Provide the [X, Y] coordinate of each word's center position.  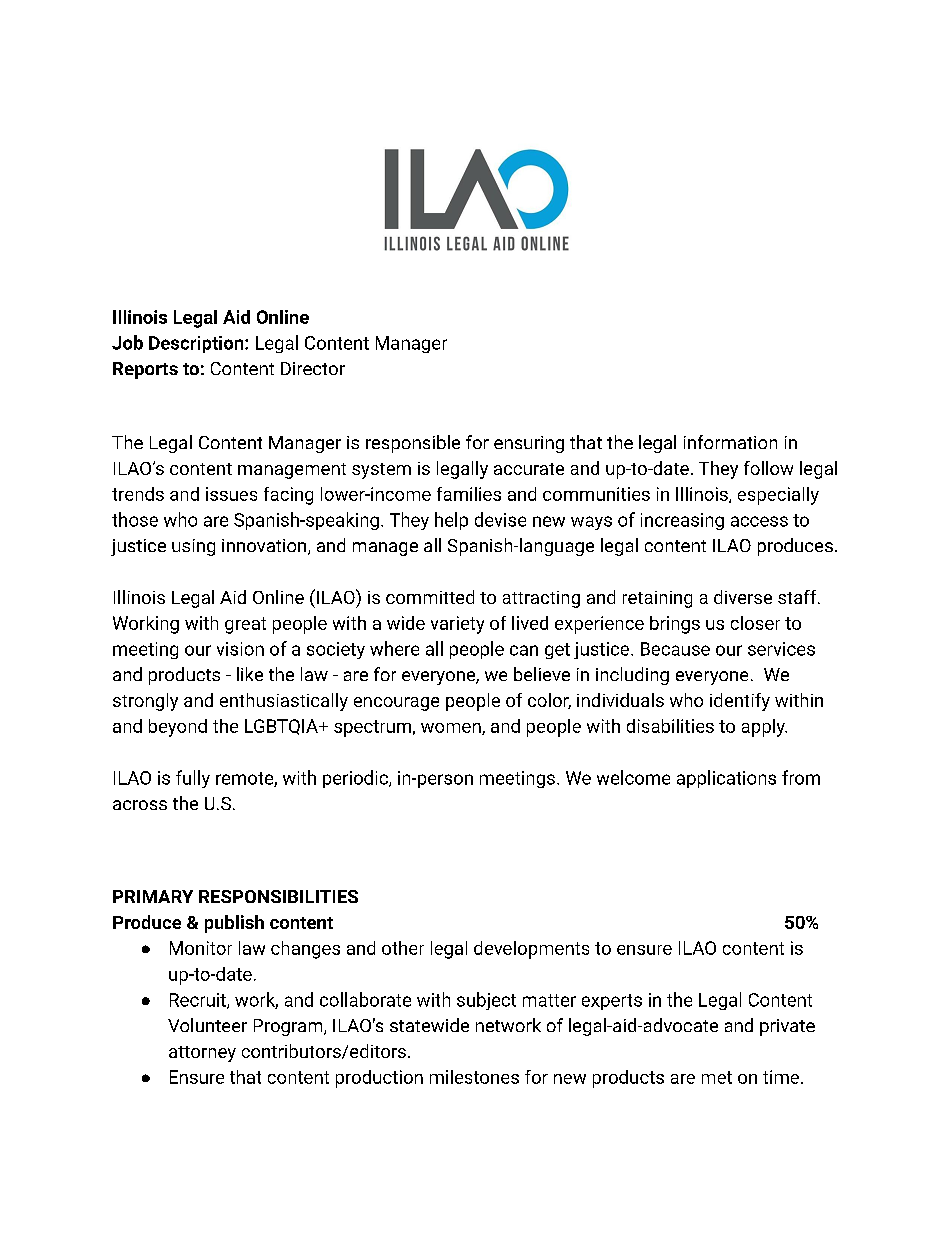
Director [313, 368]
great [245, 625]
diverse [743, 597]
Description [197, 344]
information [730, 442]
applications [726, 779]
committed [430, 597]
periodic [356, 779]
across [140, 805]
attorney [202, 1054]
